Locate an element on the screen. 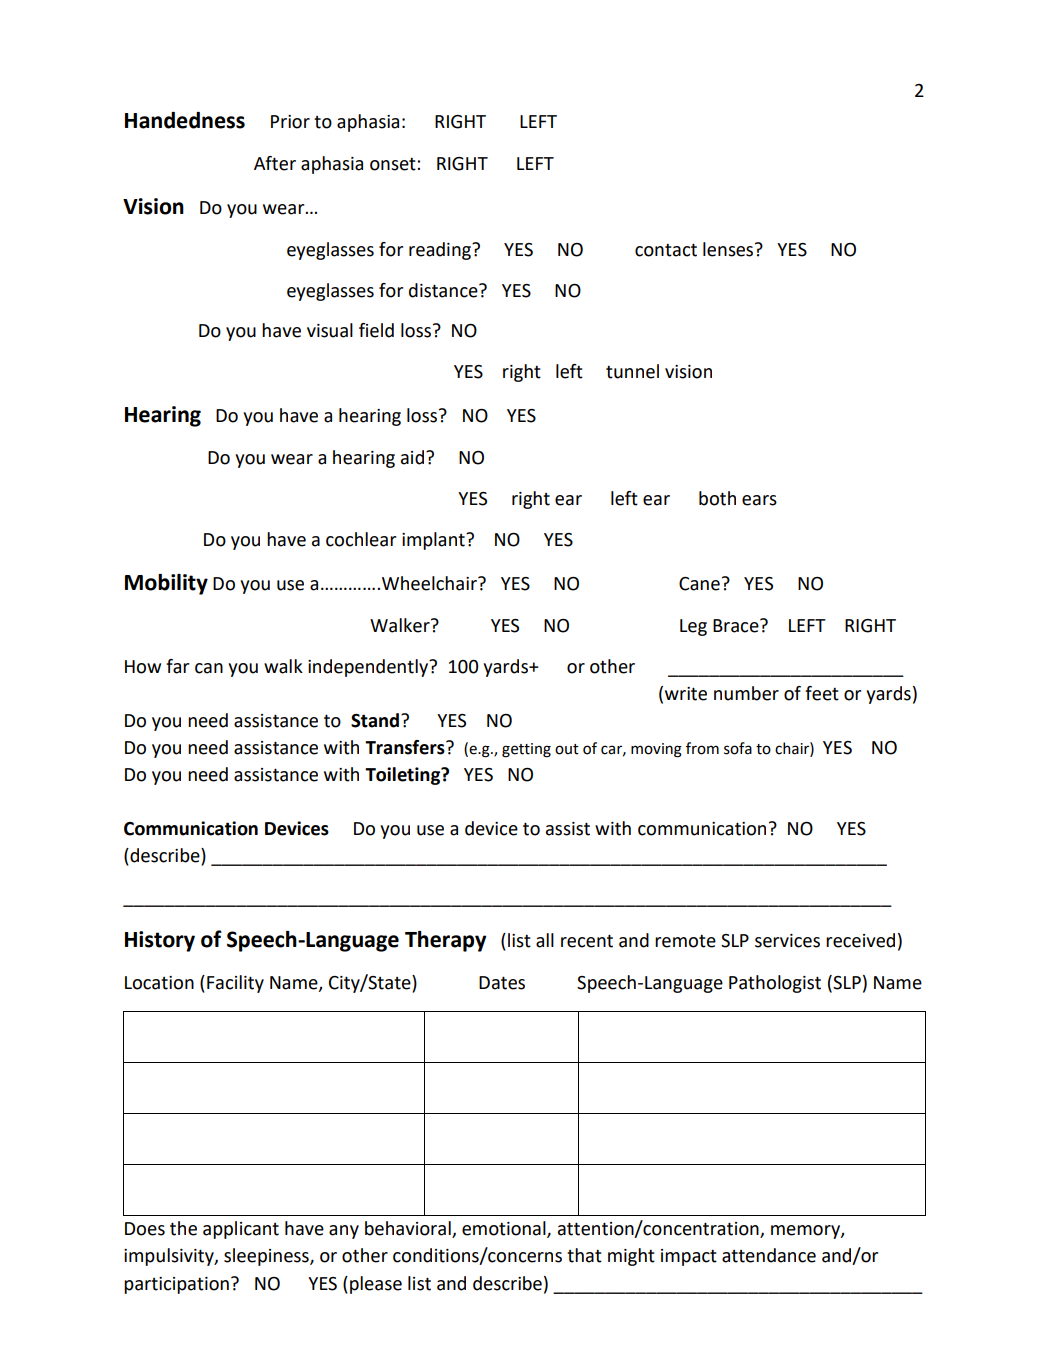 This screenshot has width=1049, height=1357. aid is located at coordinates (412, 457).
